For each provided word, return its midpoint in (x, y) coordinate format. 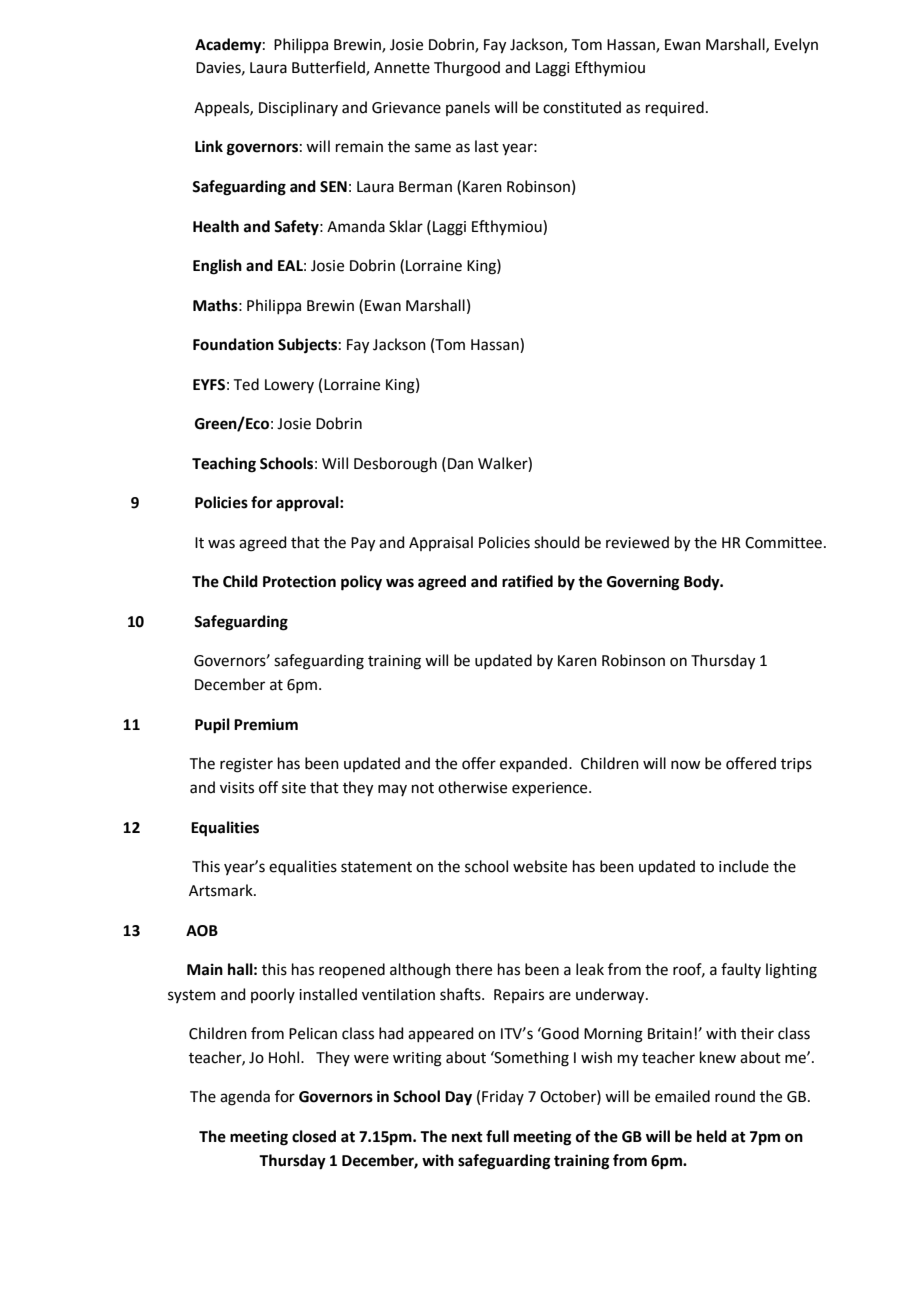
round (735, 1096)
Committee (785, 543)
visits (237, 788)
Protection (299, 581)
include (744, 866)
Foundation (233, 344)
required (675, 108)
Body (703, 583)
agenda (245, 1098)
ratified (527, 581)
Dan (460, 464)
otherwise (472, 787)
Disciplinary (298, 108)
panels (468, 108)
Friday (503, 1097)
